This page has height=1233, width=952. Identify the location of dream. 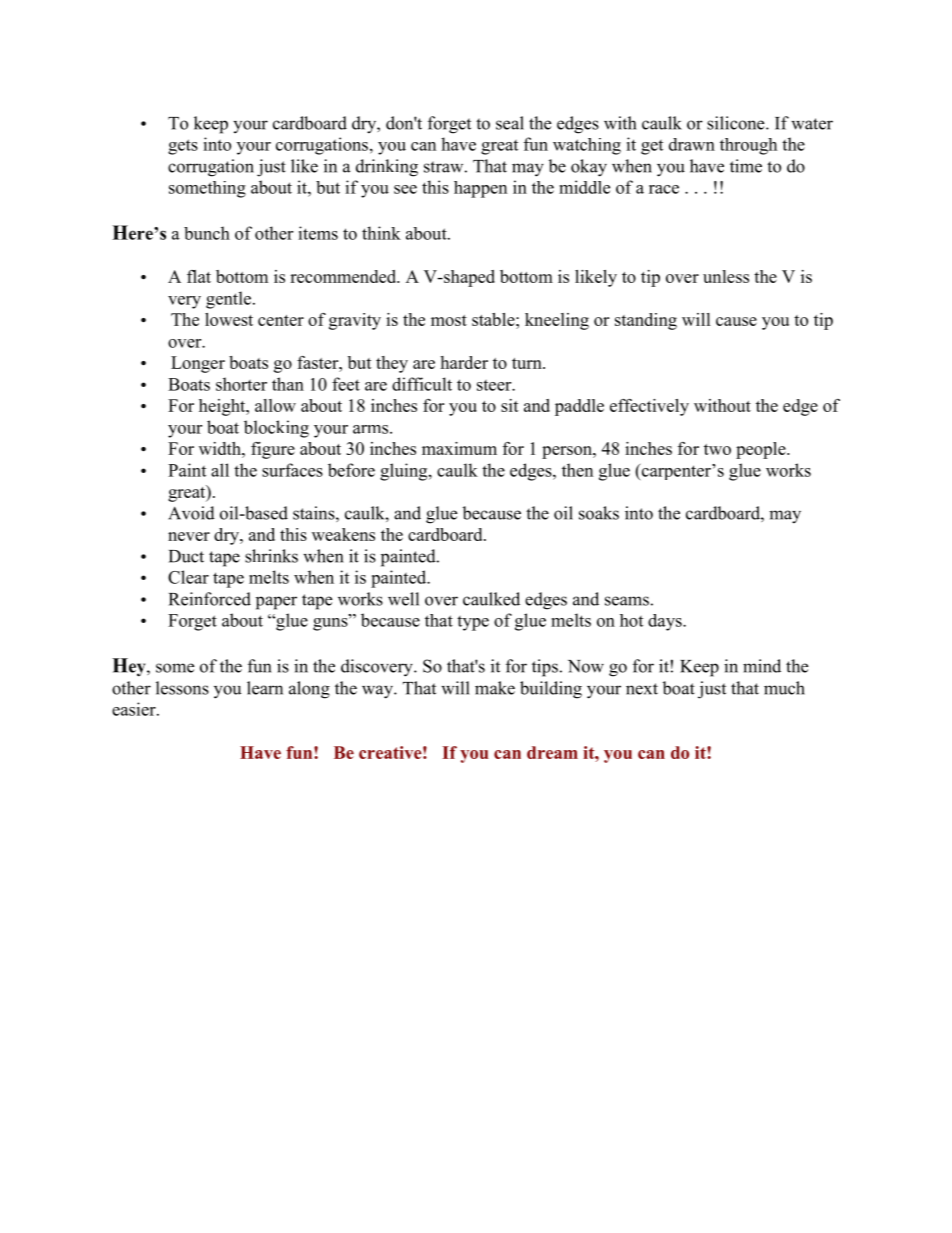
(552, 752).
